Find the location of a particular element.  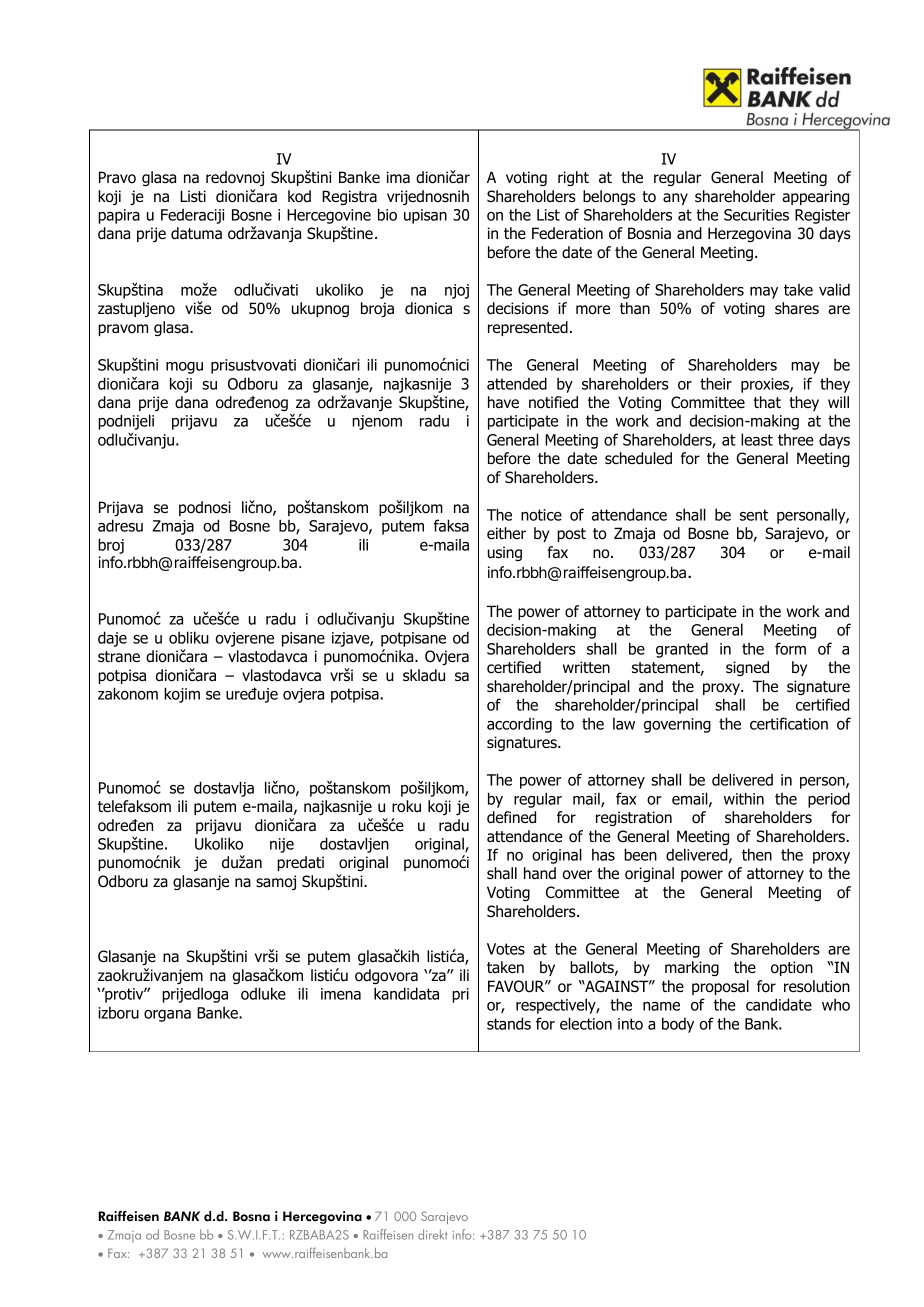

according is located at coordinates (519, 725).
